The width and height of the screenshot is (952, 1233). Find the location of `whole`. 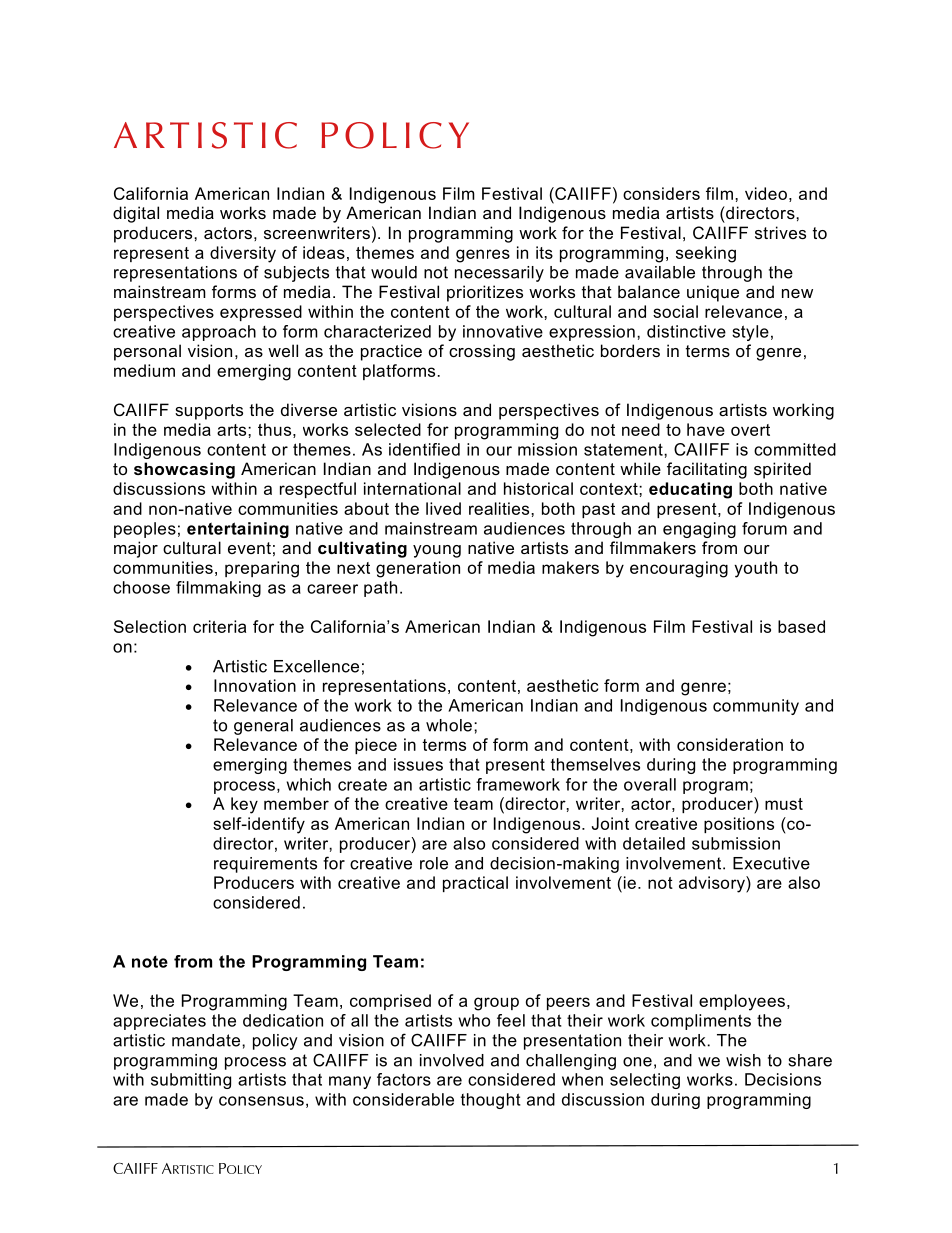

whole is located at coordinates (449, 725).
